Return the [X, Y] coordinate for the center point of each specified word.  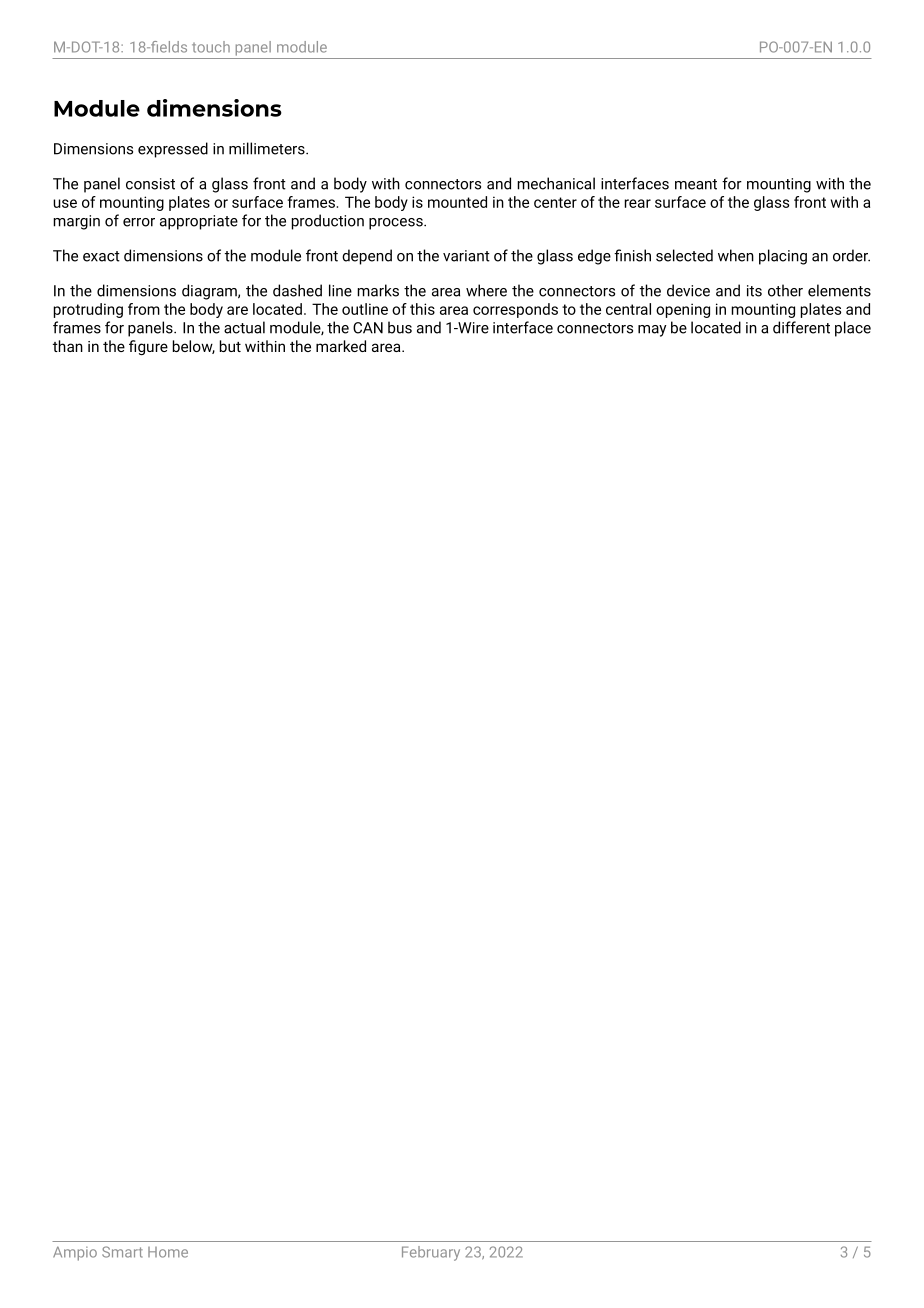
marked [341, 346]
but [230, 346]
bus [400, 327]
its [754, 291]
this [422, 309]
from [144, 309]
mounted [457, 202]
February [431, 1253]
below [194, 347]
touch [211, 47]
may [652, 331]
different [801, 327]
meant [696, 184]
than [68, 346]
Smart [122, 1252]
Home [168, 1252]
